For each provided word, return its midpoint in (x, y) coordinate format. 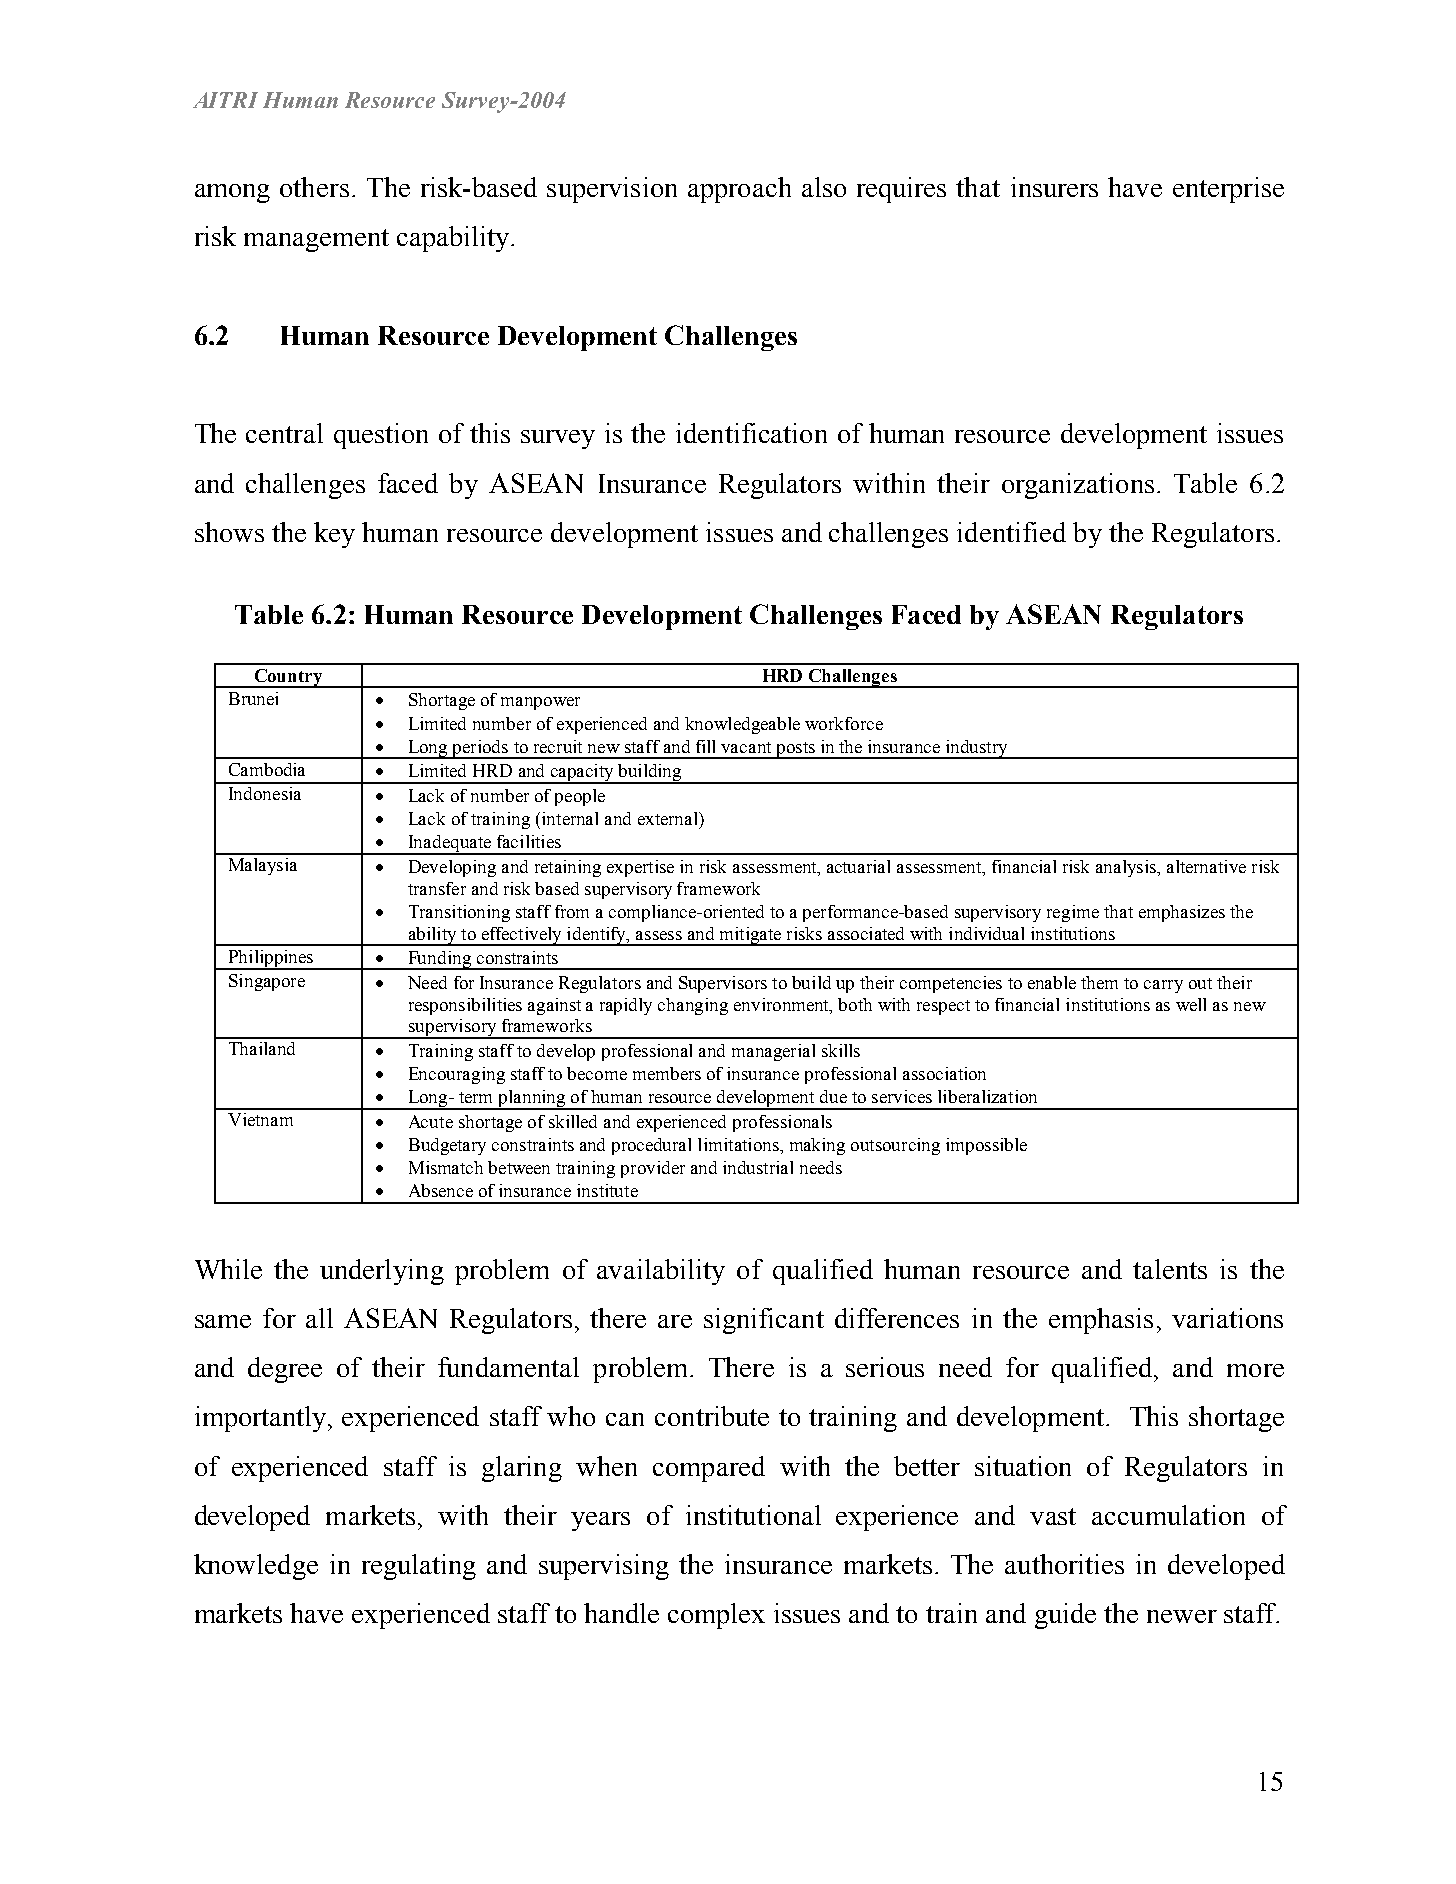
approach (739, 190)
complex (716, 1616)
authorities (1064, 1564)
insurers (1054, 187)
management (316, 240)
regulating (419, 1567)
